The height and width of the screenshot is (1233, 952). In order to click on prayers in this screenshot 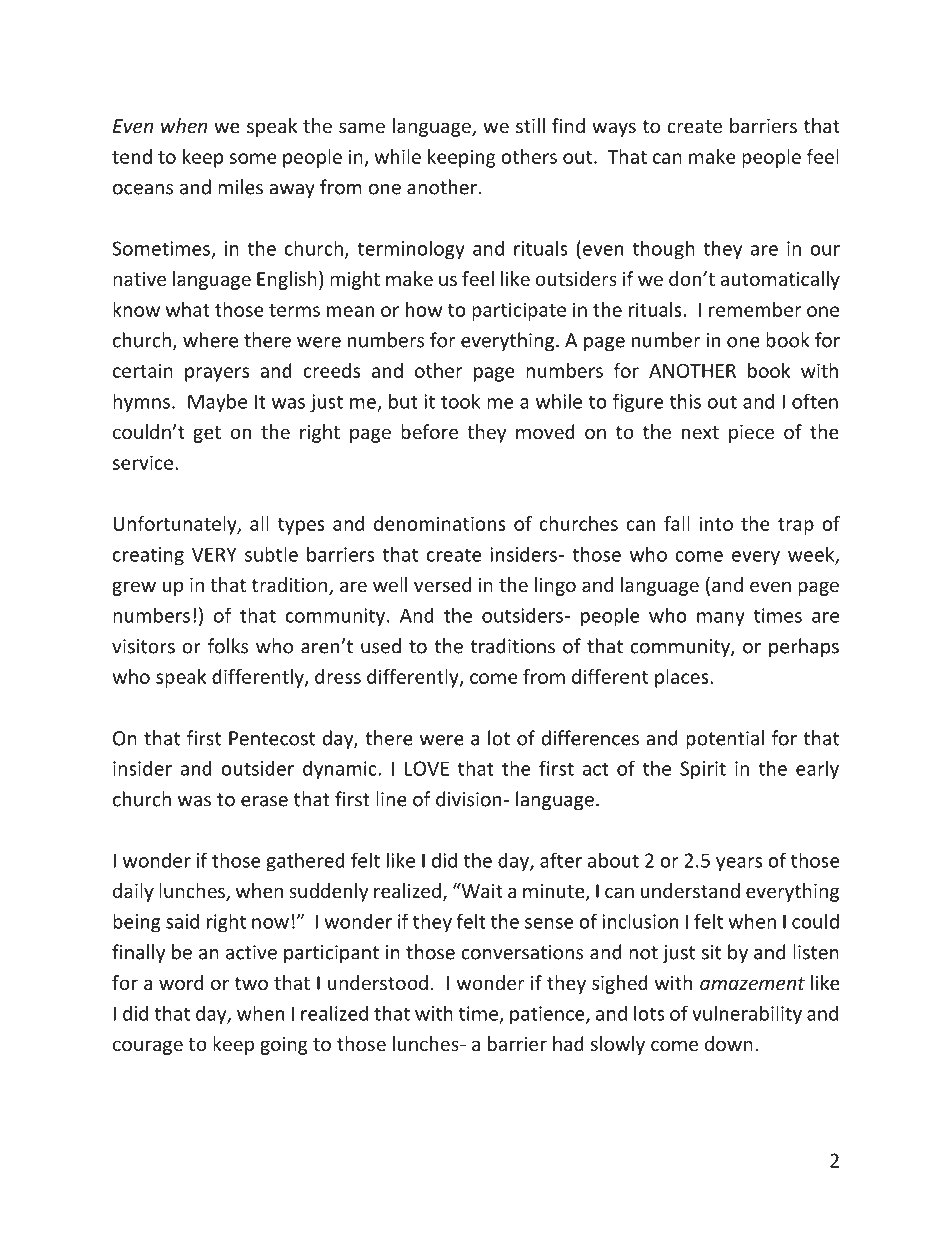, I will do `click(217, 374)`.
